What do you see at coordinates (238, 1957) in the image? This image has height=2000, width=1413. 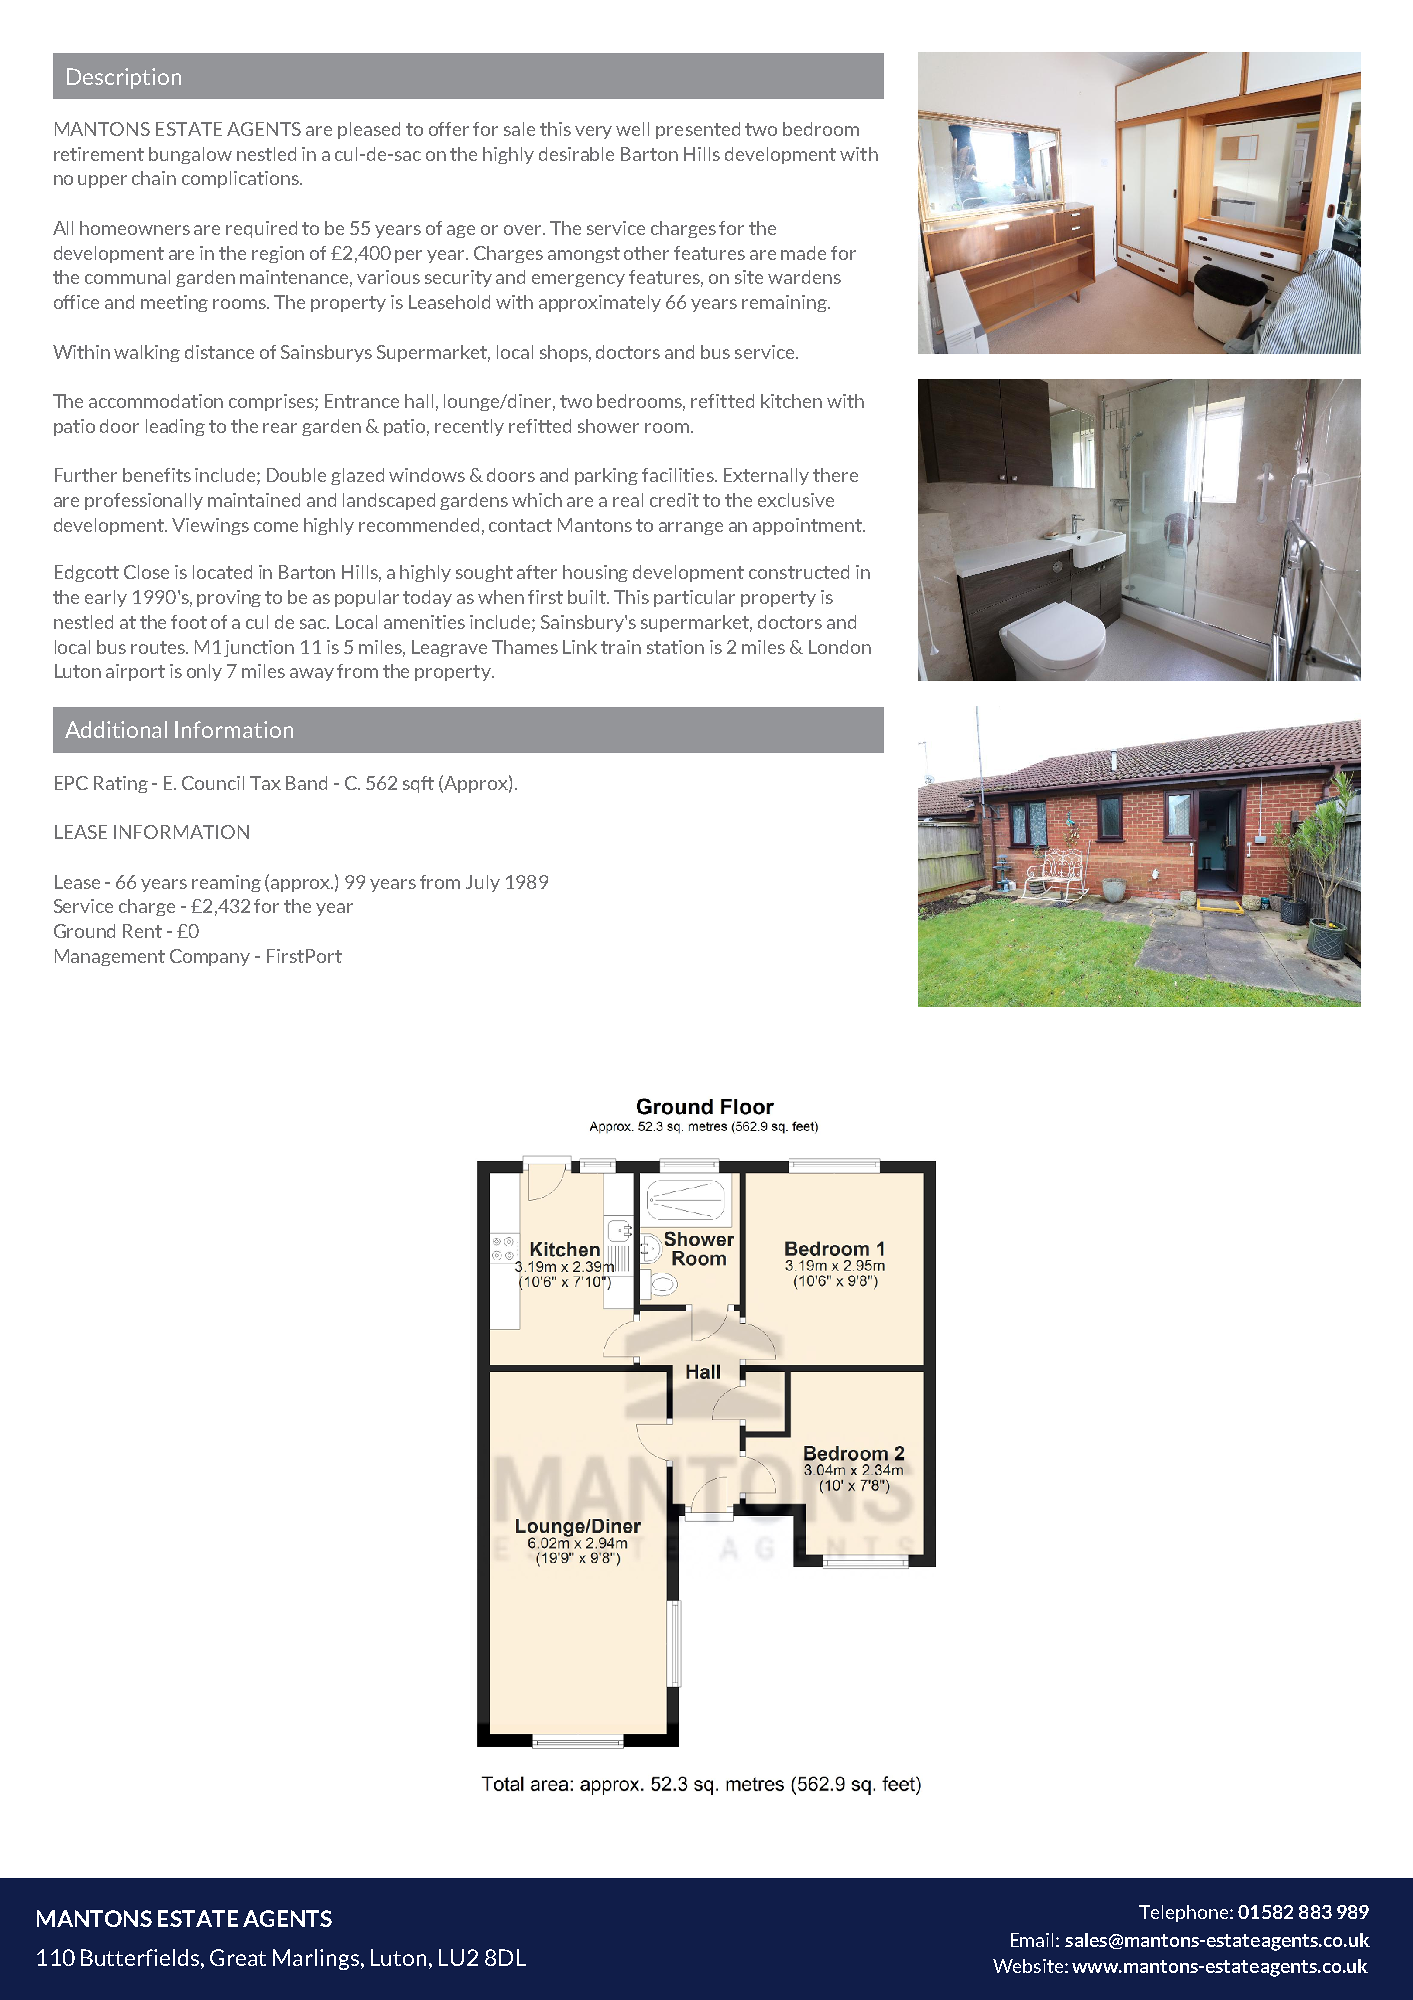 I see `Great` at bounding box center [238, 1957].
